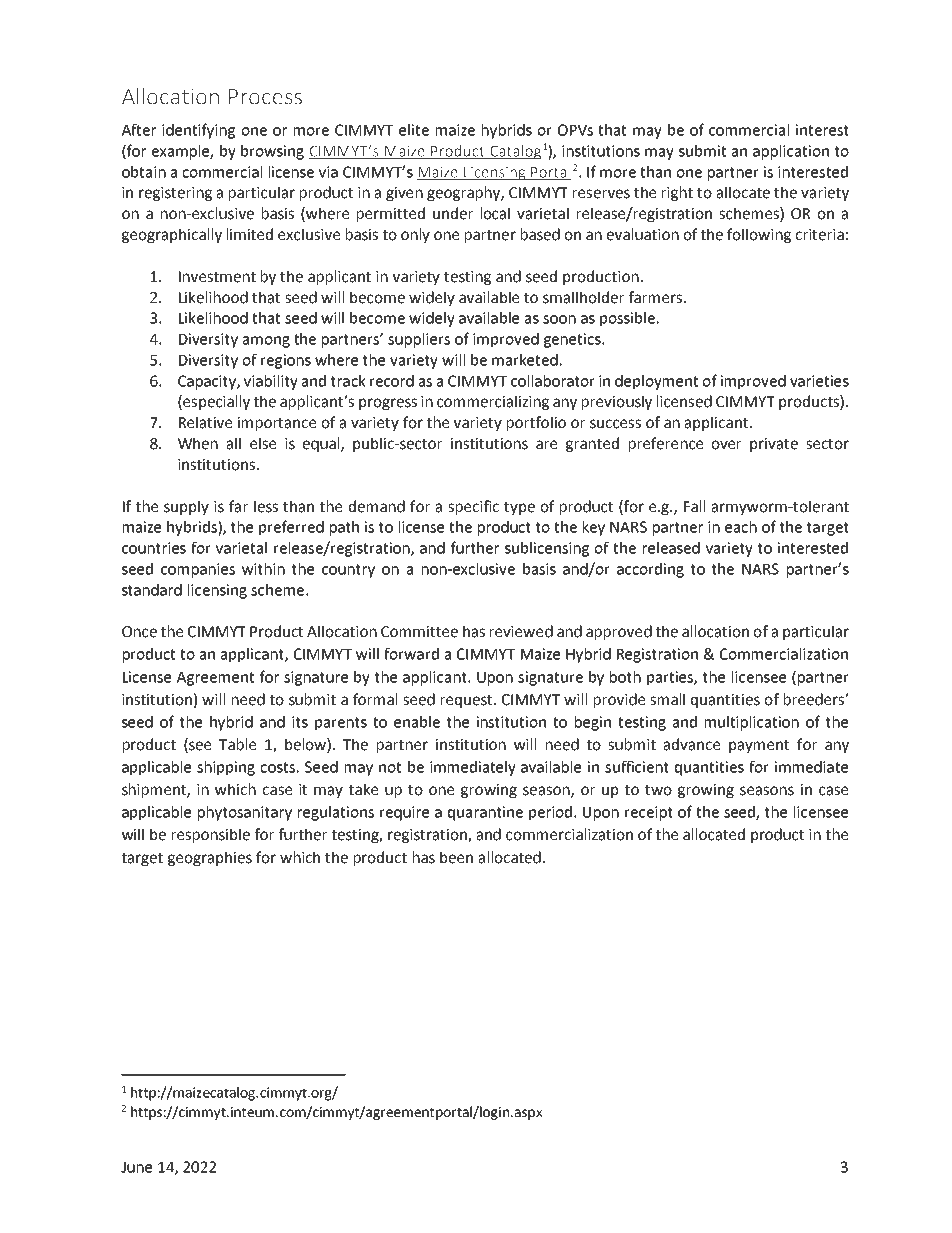  I want to click on identifying, so click(198, 131).
